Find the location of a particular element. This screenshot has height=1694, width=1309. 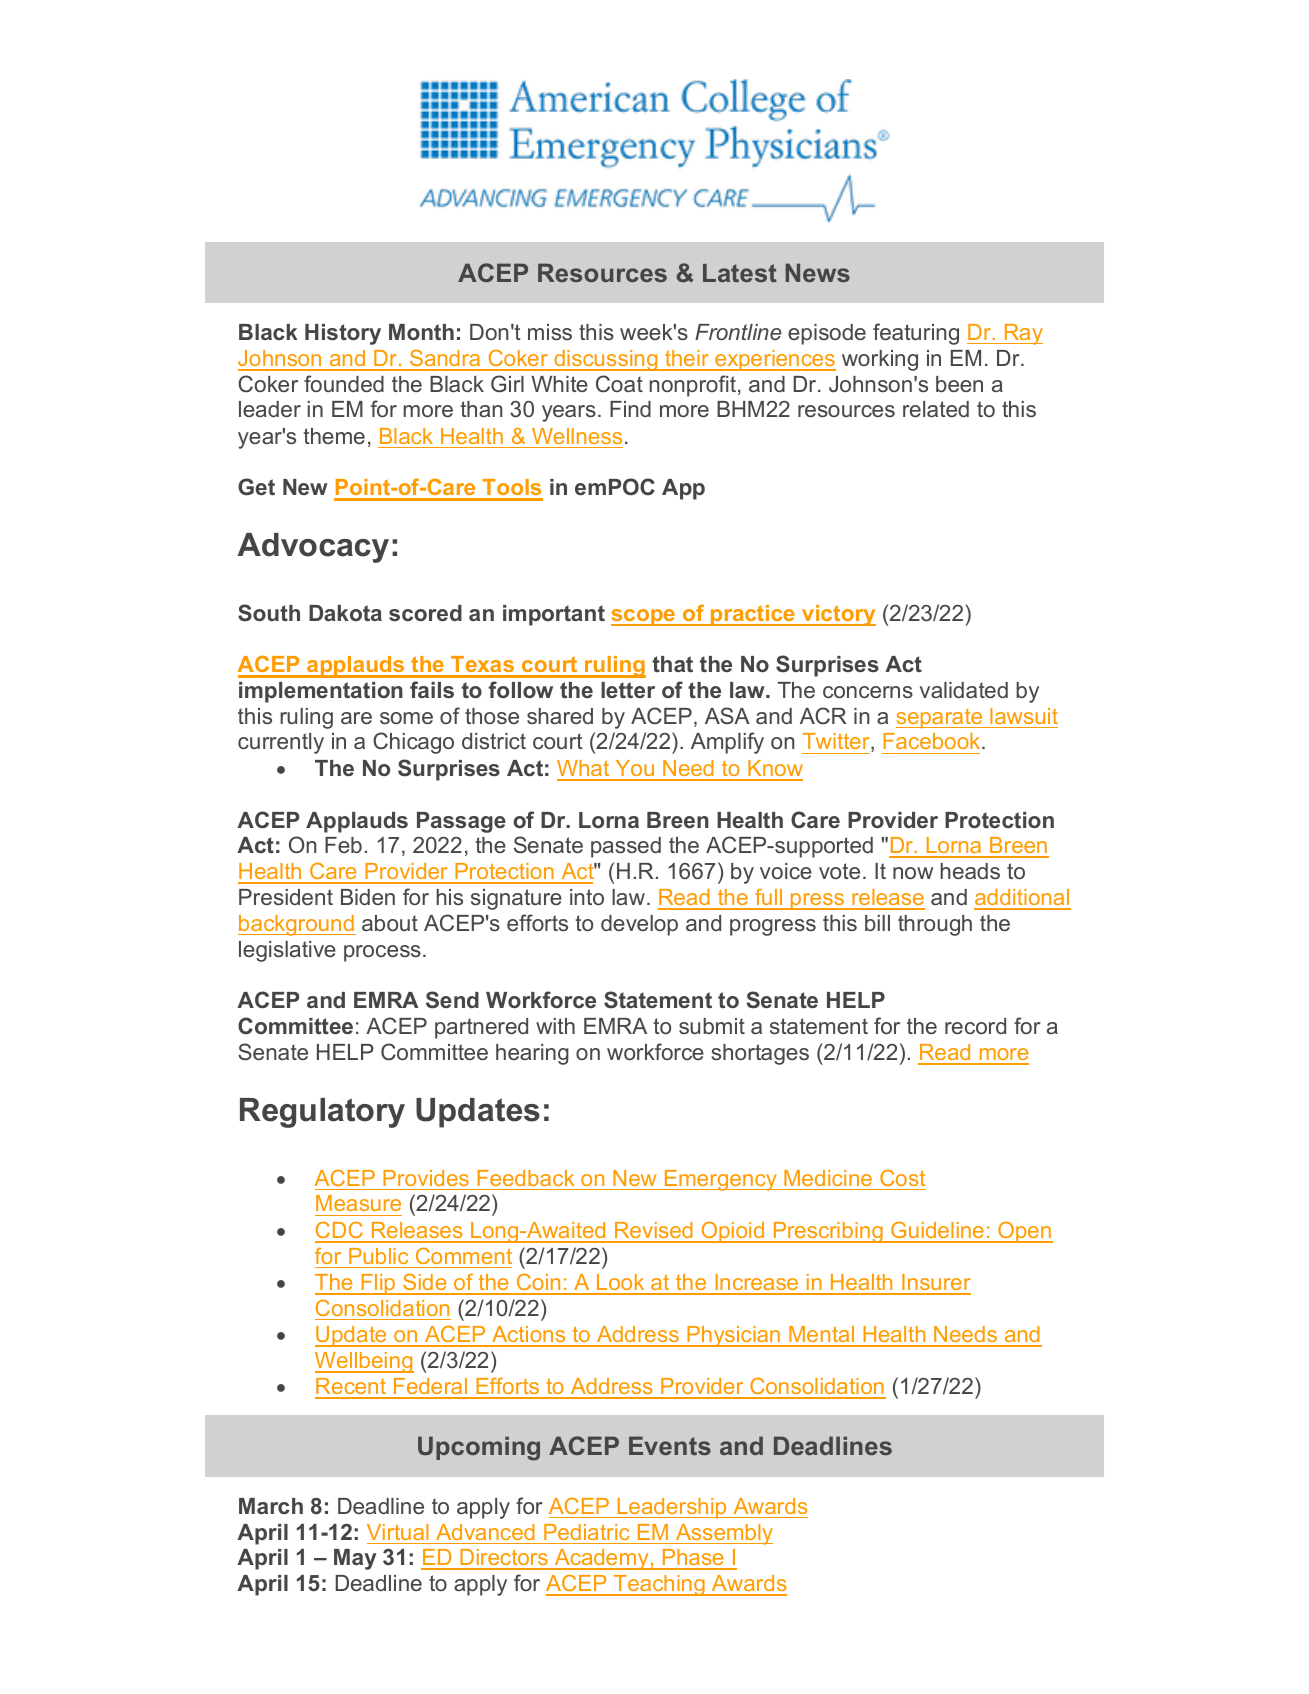

featuring is located at coordinates (916, 334).
